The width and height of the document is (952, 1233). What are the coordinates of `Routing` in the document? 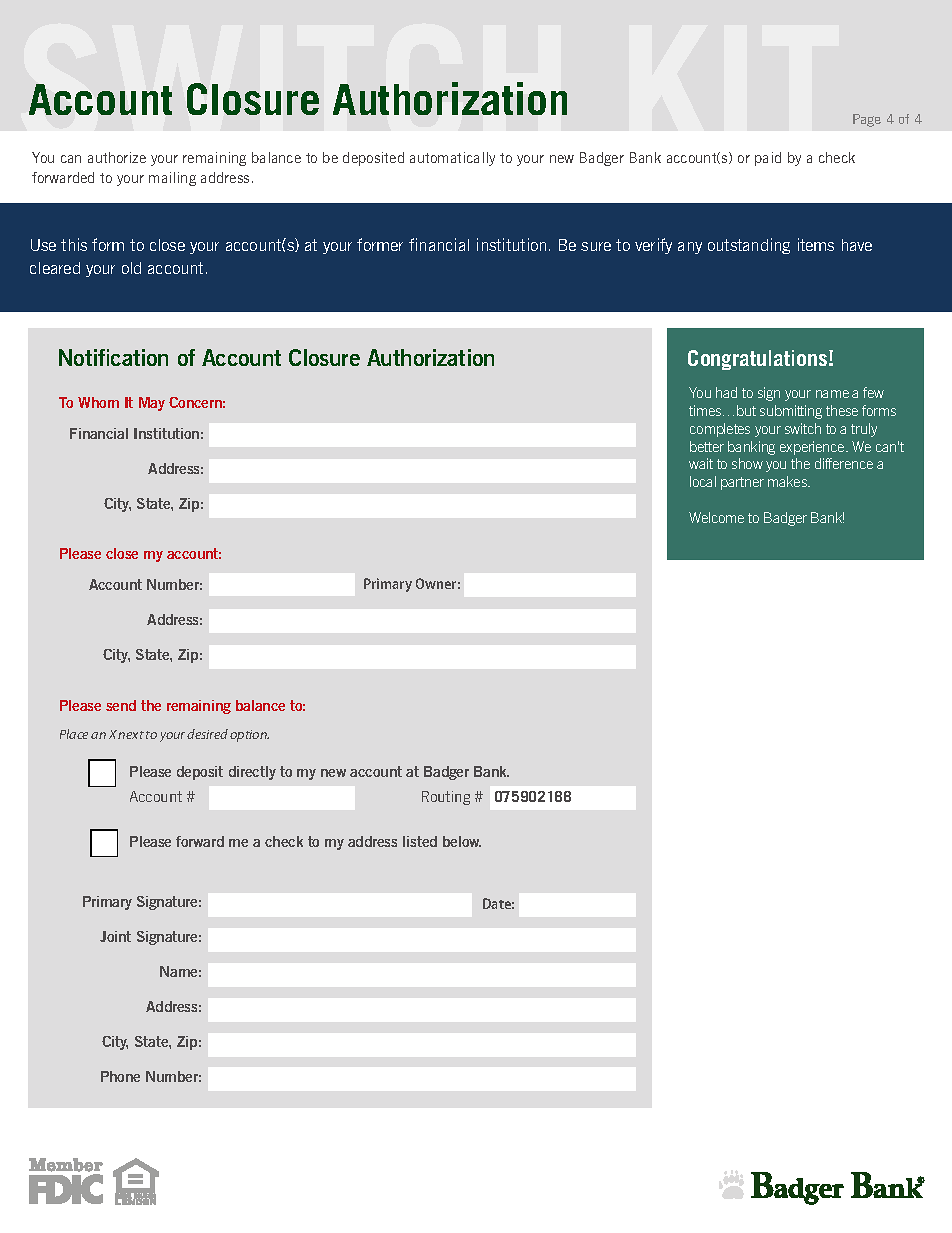 It's located at (446, 798).
